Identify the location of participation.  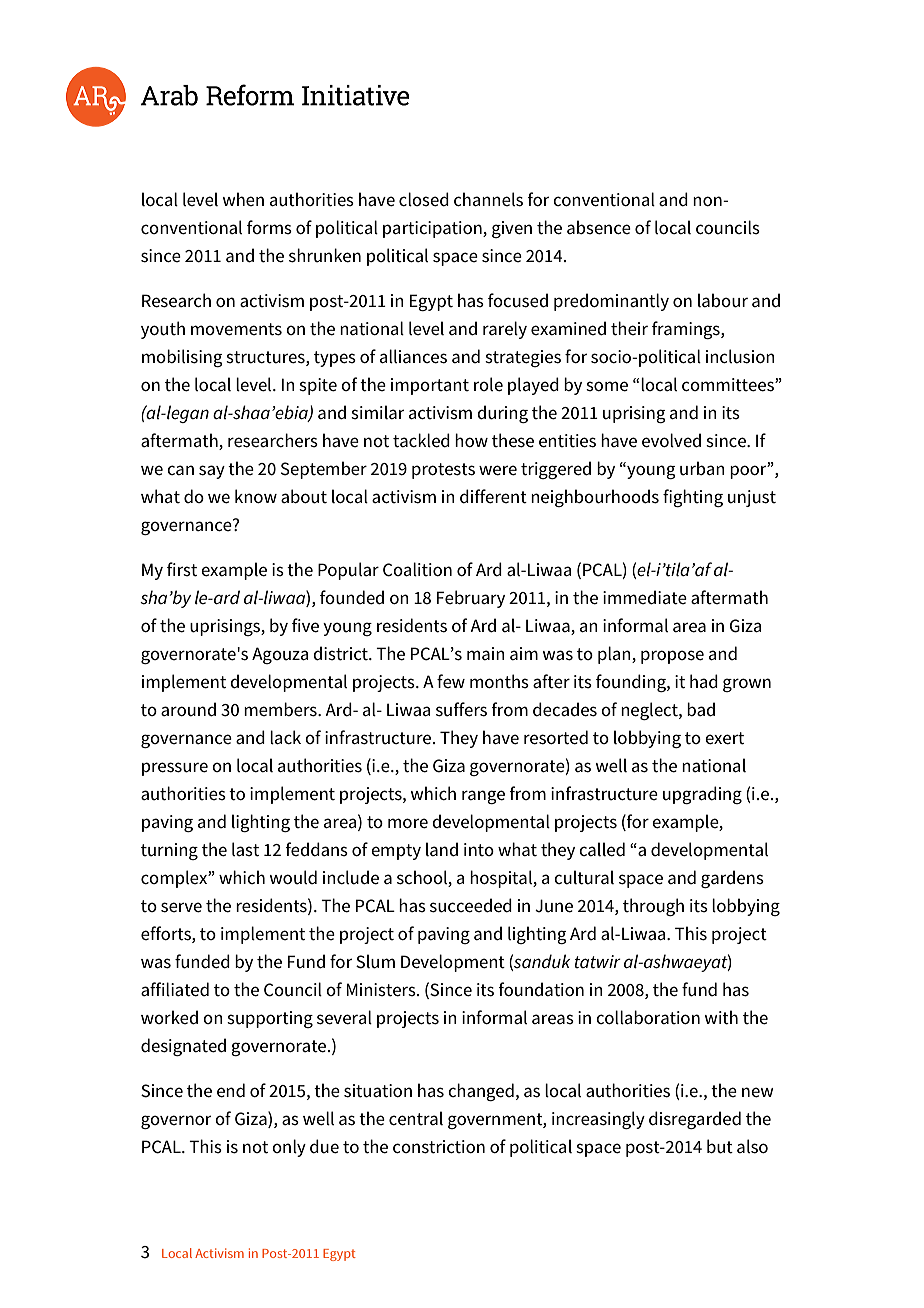
(433, 229).
